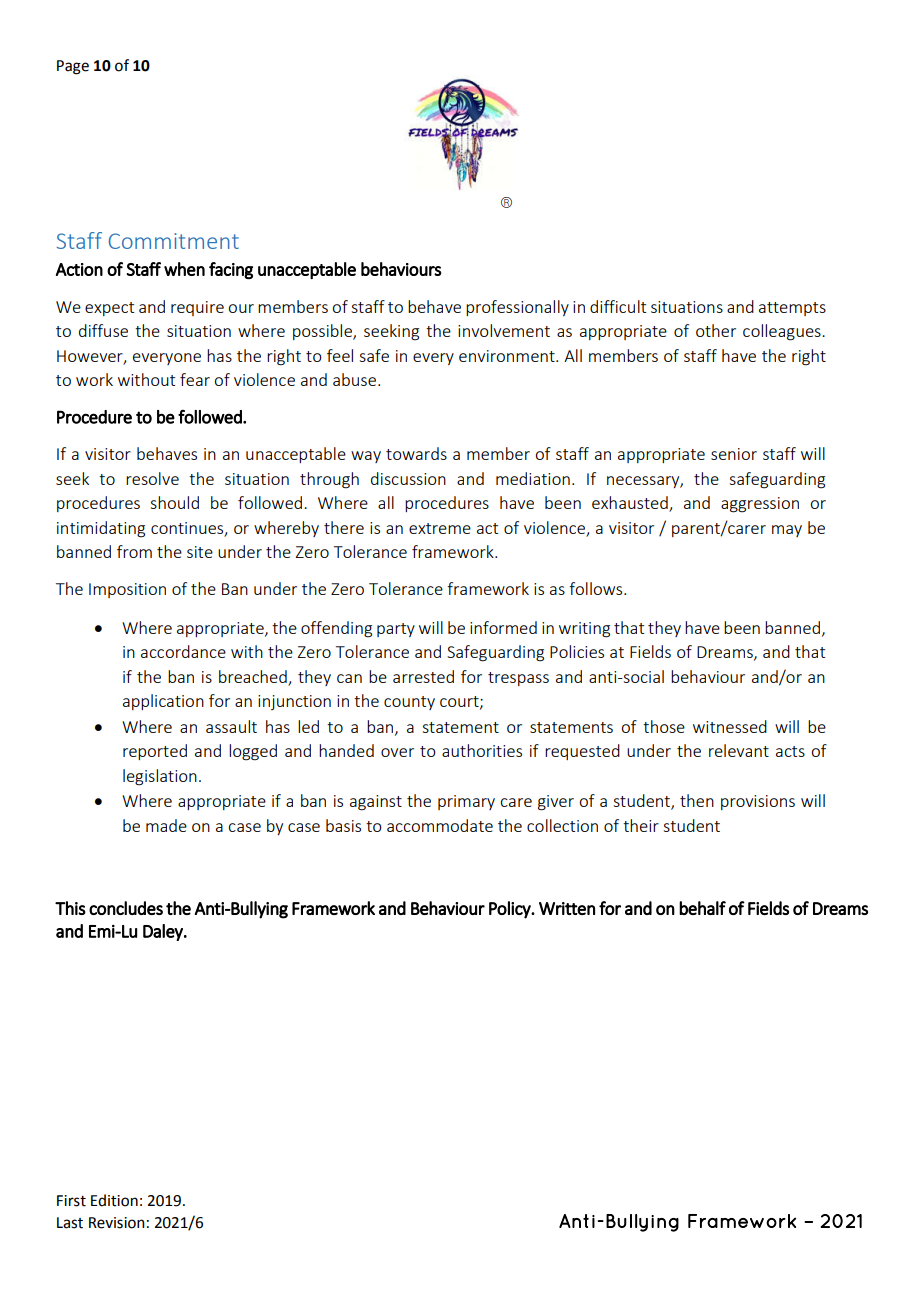  Describe the element at coordinates (423, 676) in the image. I see `arrested` at that location.
